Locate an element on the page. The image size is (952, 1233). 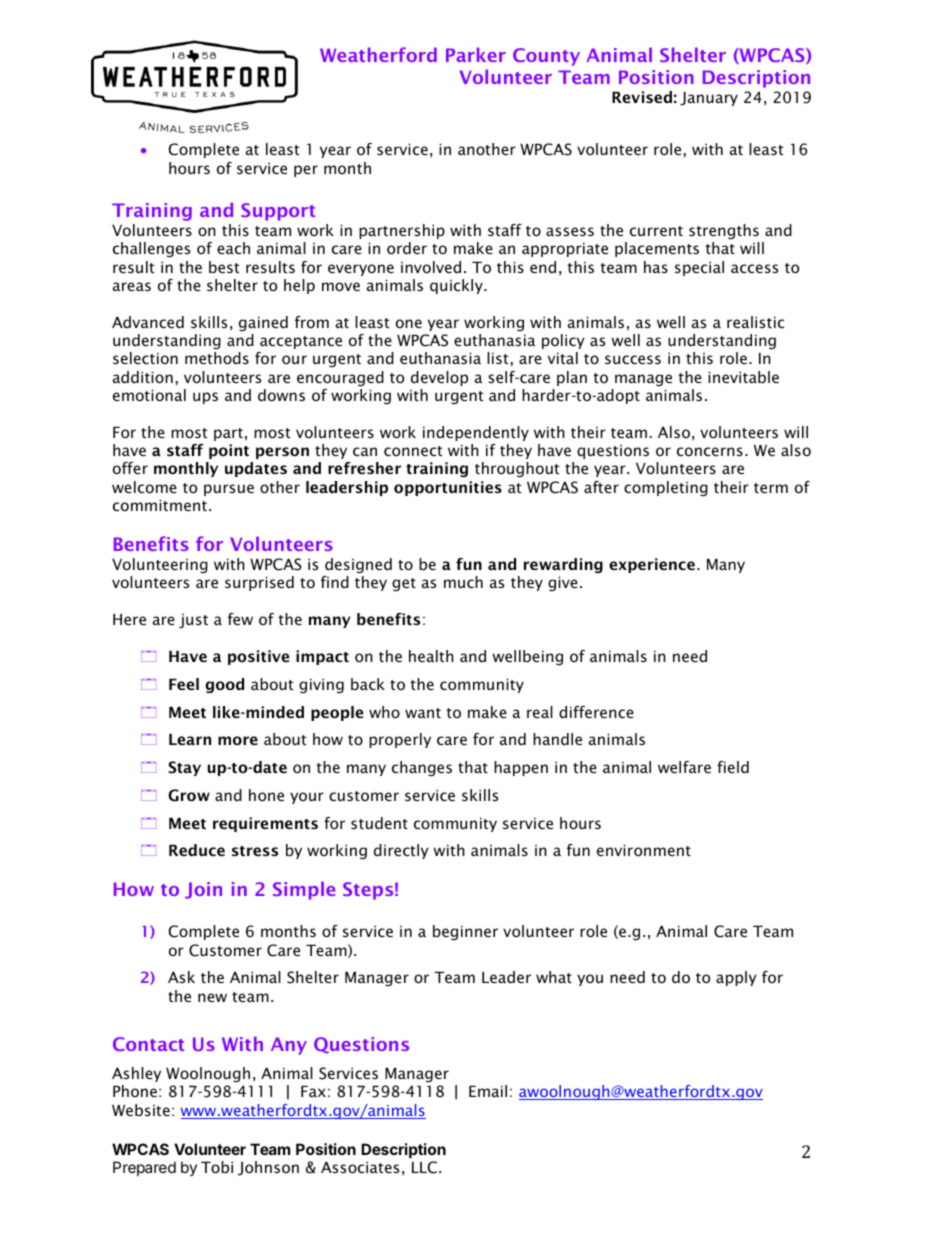
Parker is located at coordinates (476, 54).
